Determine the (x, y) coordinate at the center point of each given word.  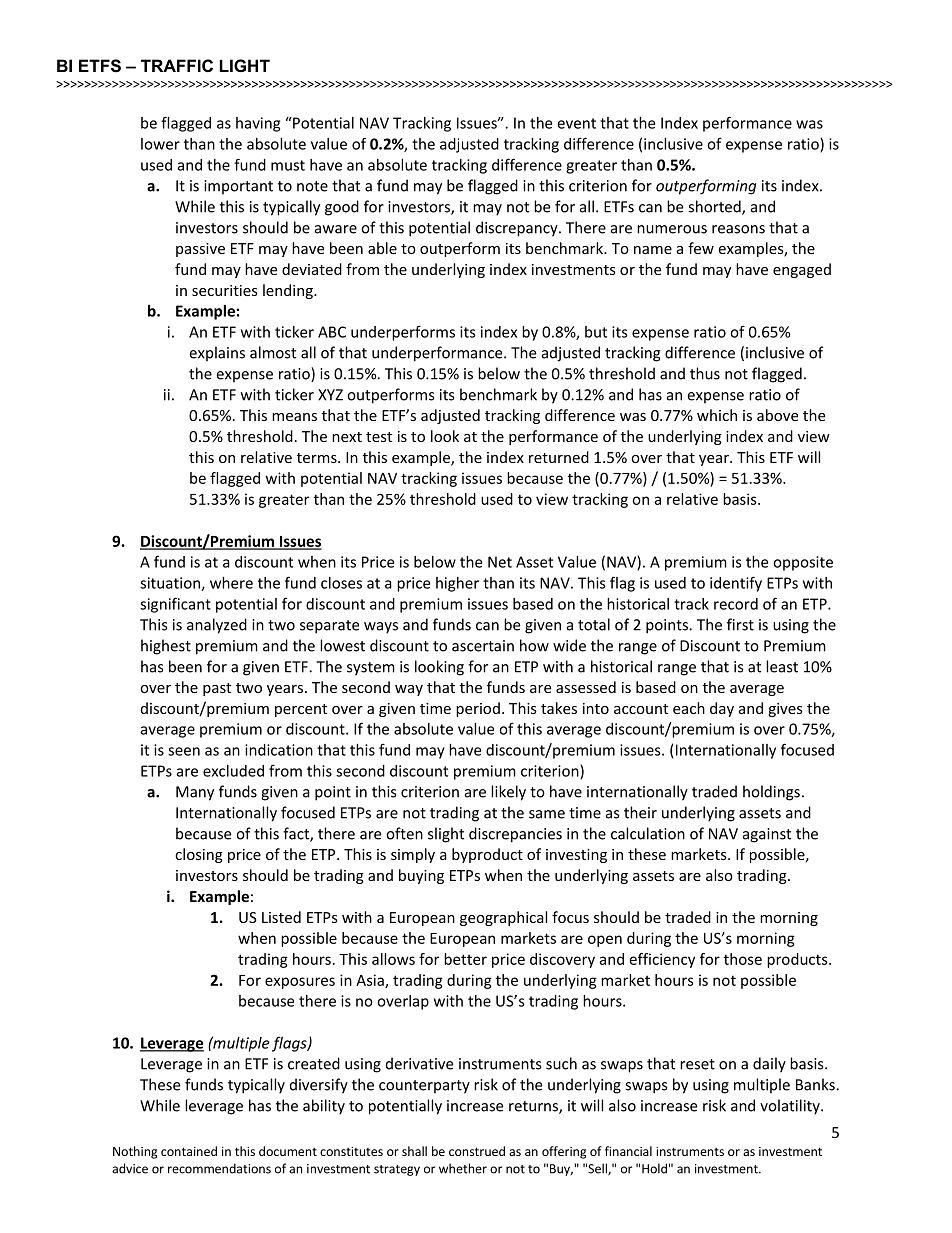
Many (195, 793)
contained (189, 1151)
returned (559, 457)
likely (508, 793)
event (576, 123)
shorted (715, 207)
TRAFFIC (177, 65)
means (294, 417)
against (767, 835)
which (717, 415)
